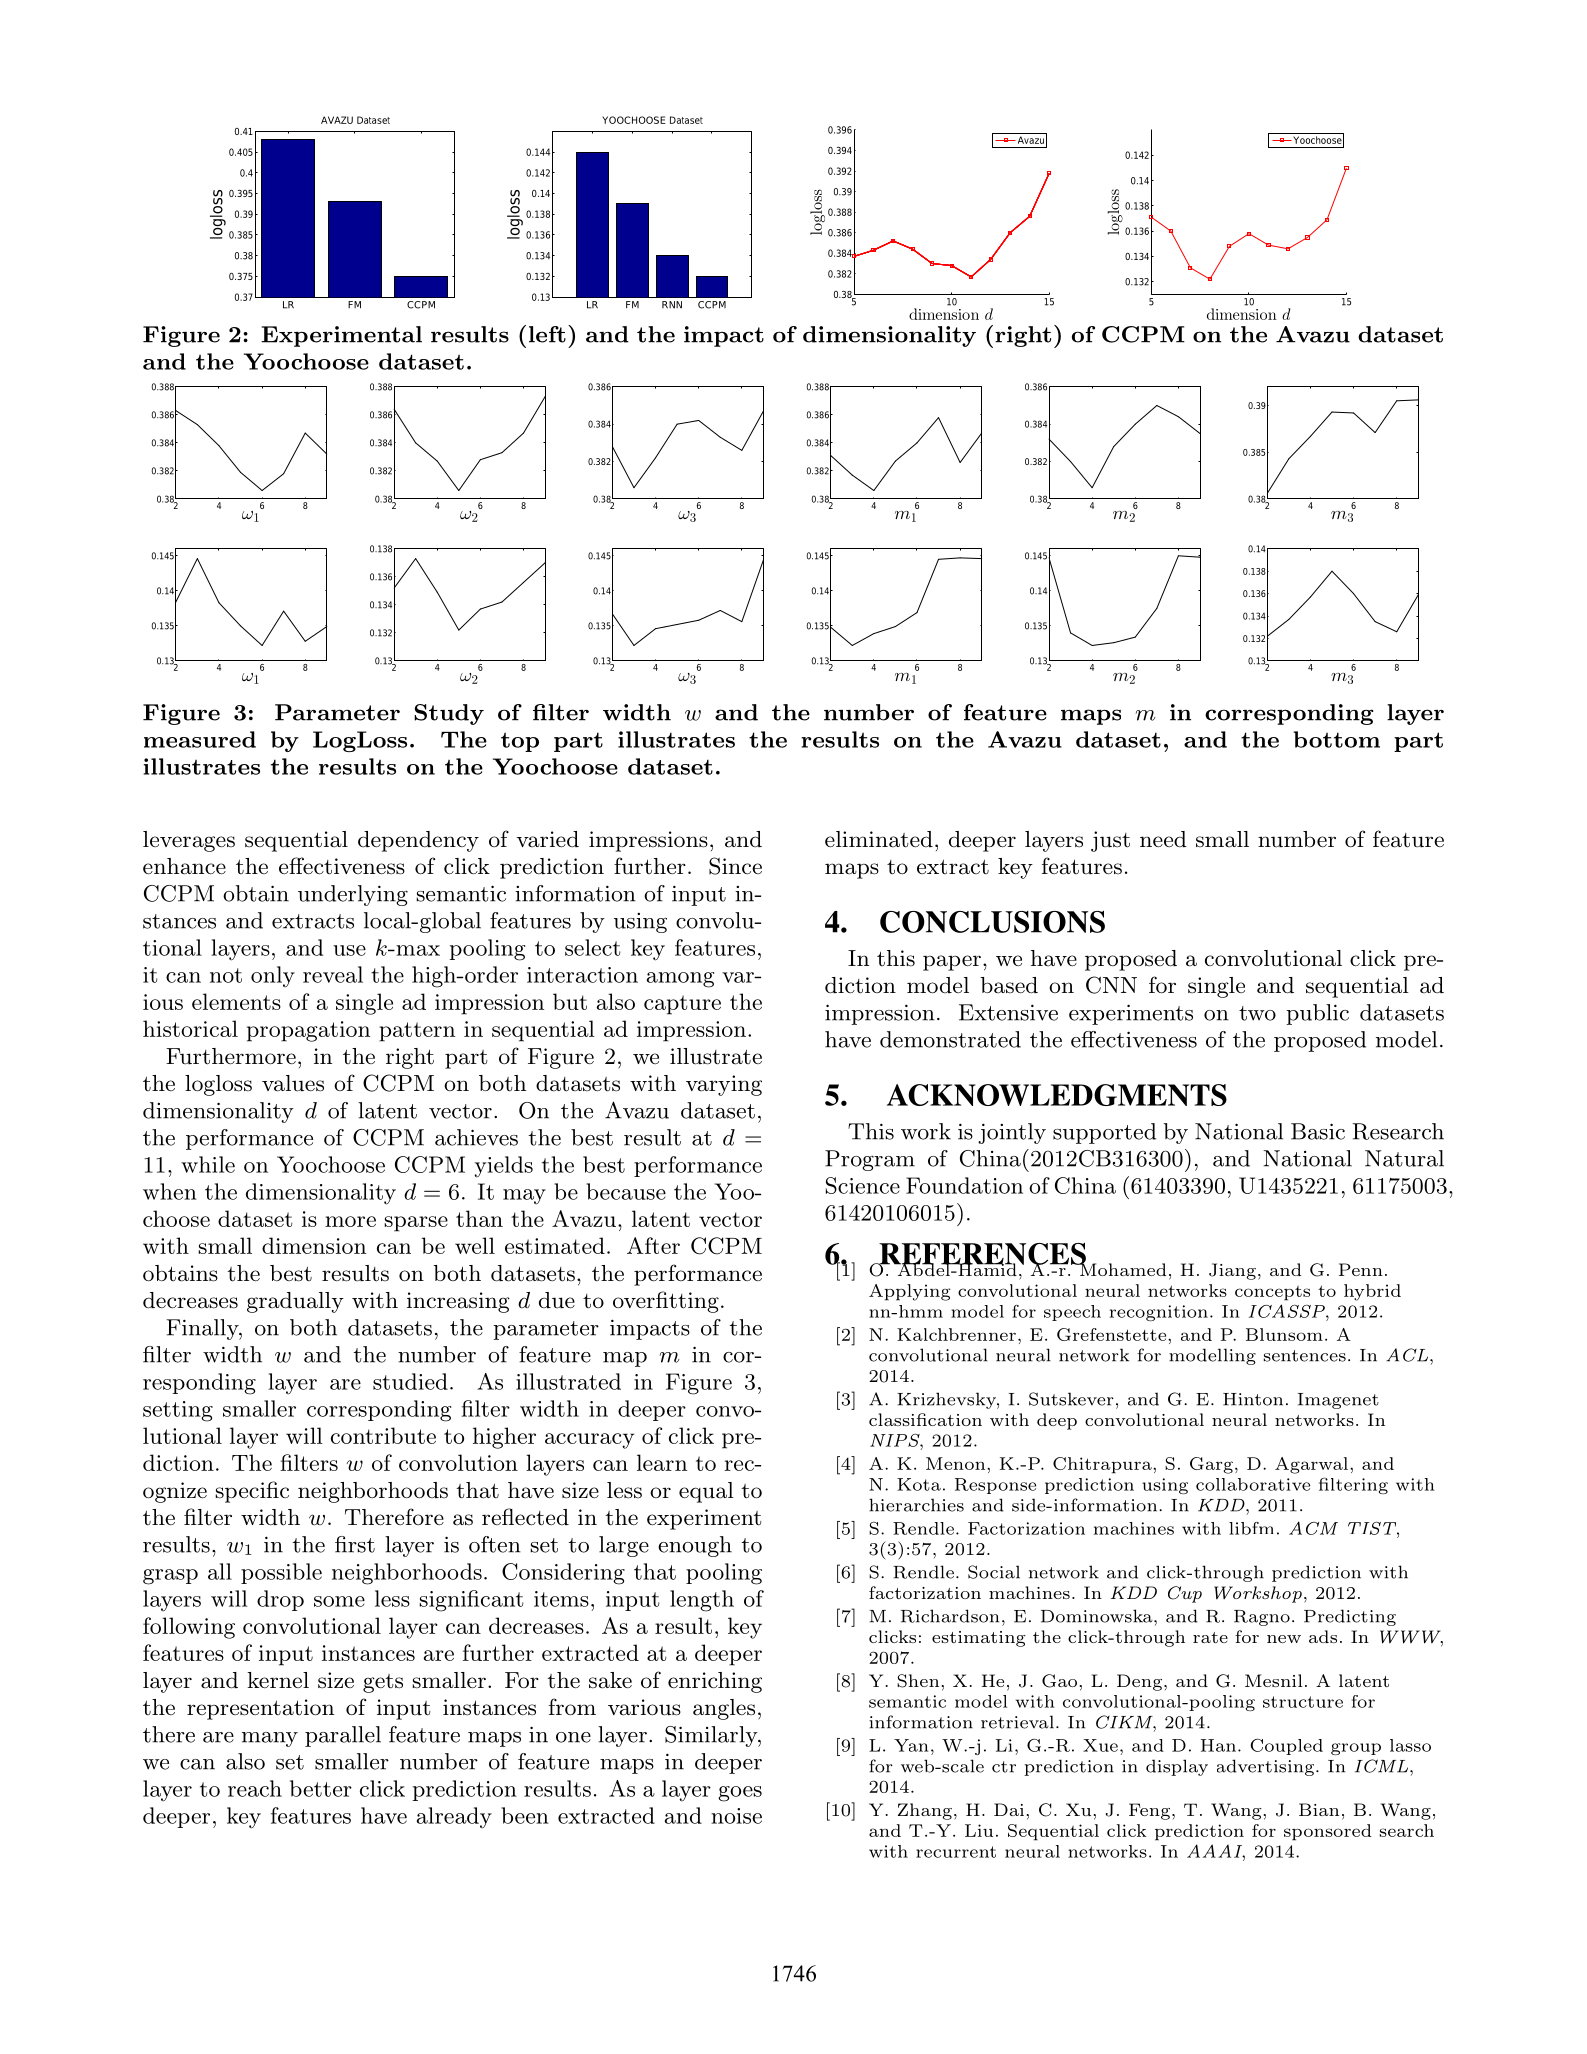 This document has width=1587, height=2054. What do you see at coordinates (295, 1302) in the document?
I see `gradually` at bounding box center [295, 1302].
